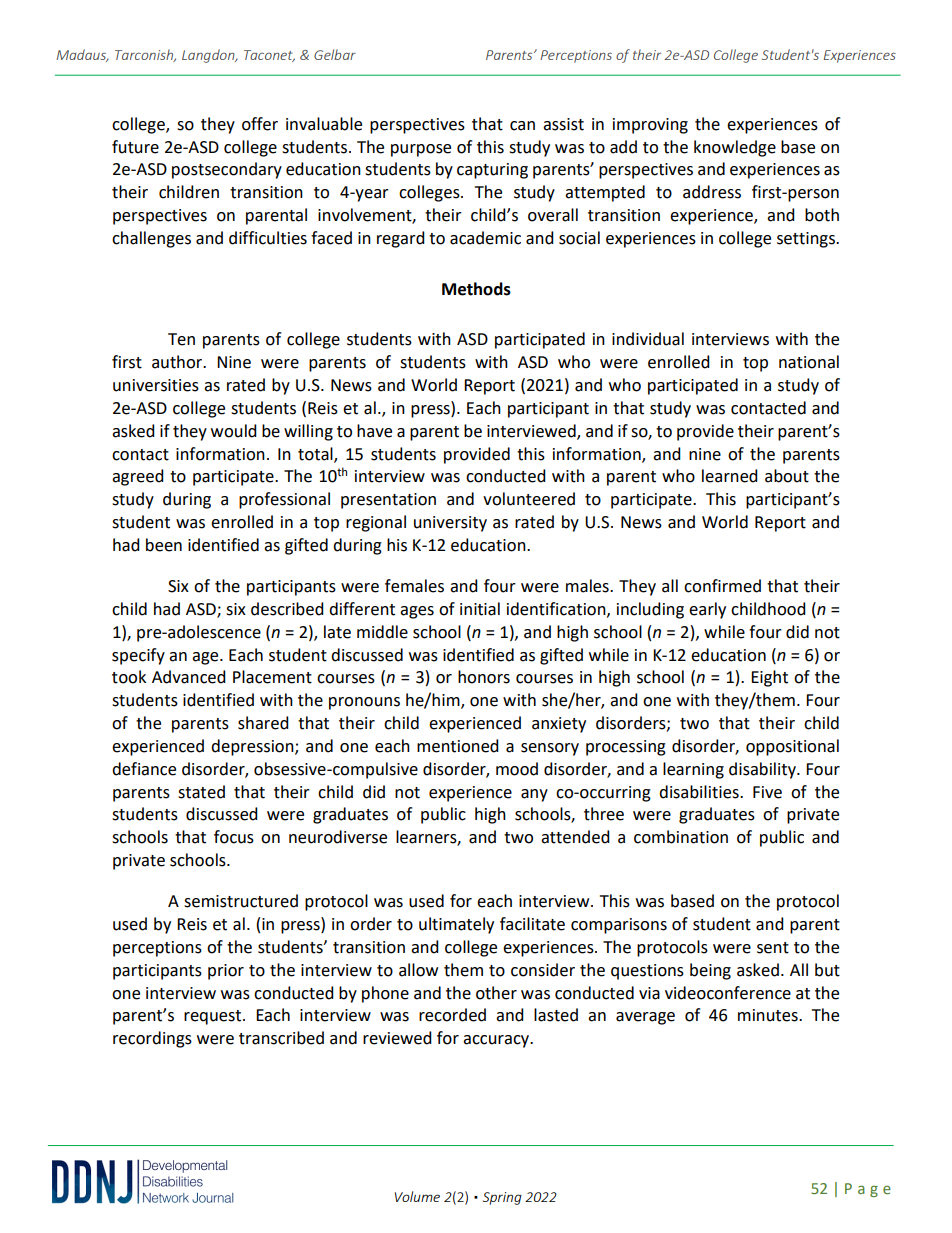 The height and width of the screenshot is (1233, 952). What do you see at coordinates (227, 170) in the screenshot?
I see `postsecondary` at bounding box center [227, 170].
